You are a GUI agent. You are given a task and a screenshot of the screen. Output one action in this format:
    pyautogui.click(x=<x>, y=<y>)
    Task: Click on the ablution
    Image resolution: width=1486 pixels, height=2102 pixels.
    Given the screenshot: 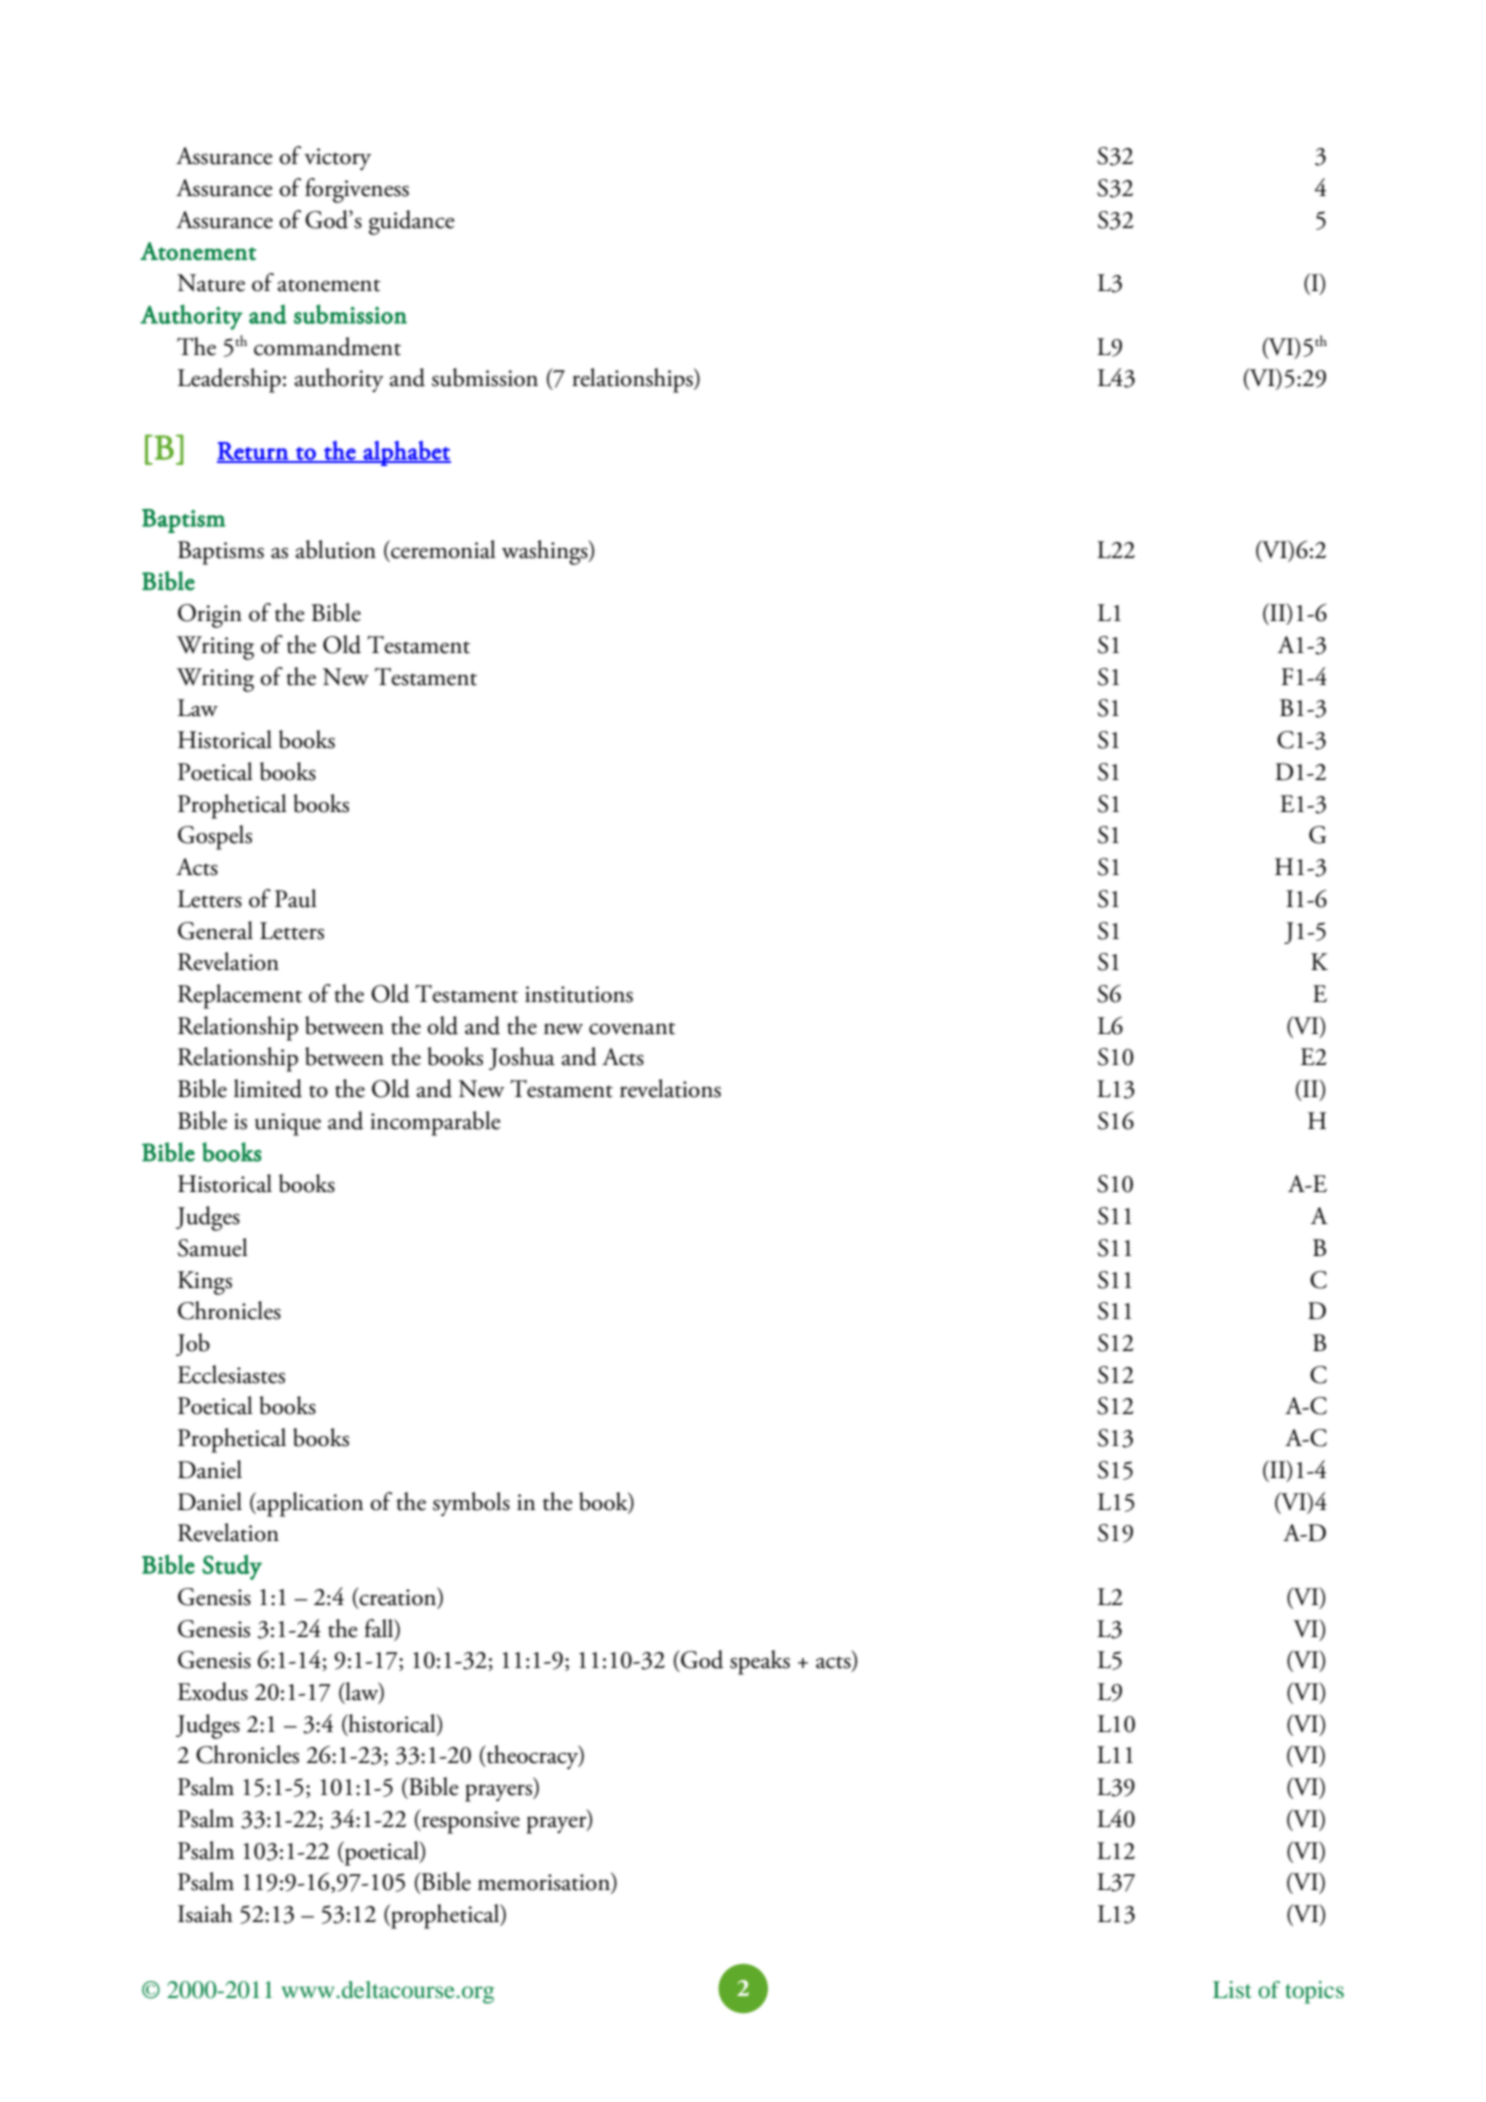 What is the action you would take?
    pyautogui.click(x=336, y=549)
